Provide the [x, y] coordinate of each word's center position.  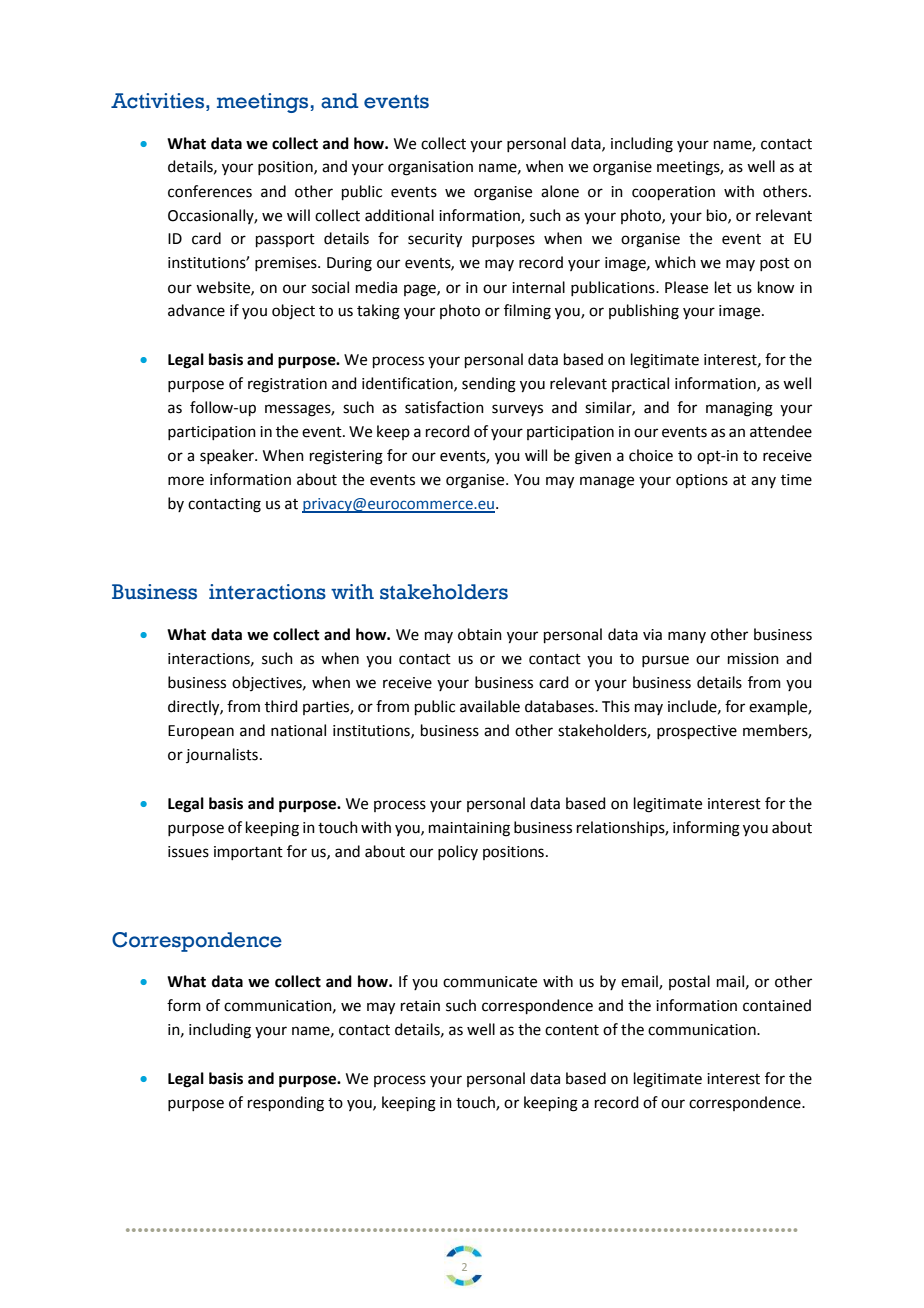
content [572, 1030]
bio [718, 216]
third [281, 706]
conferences [210, 191]
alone [560, 191]
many [687, 637]
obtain [480, 634]
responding [286, 1104]
